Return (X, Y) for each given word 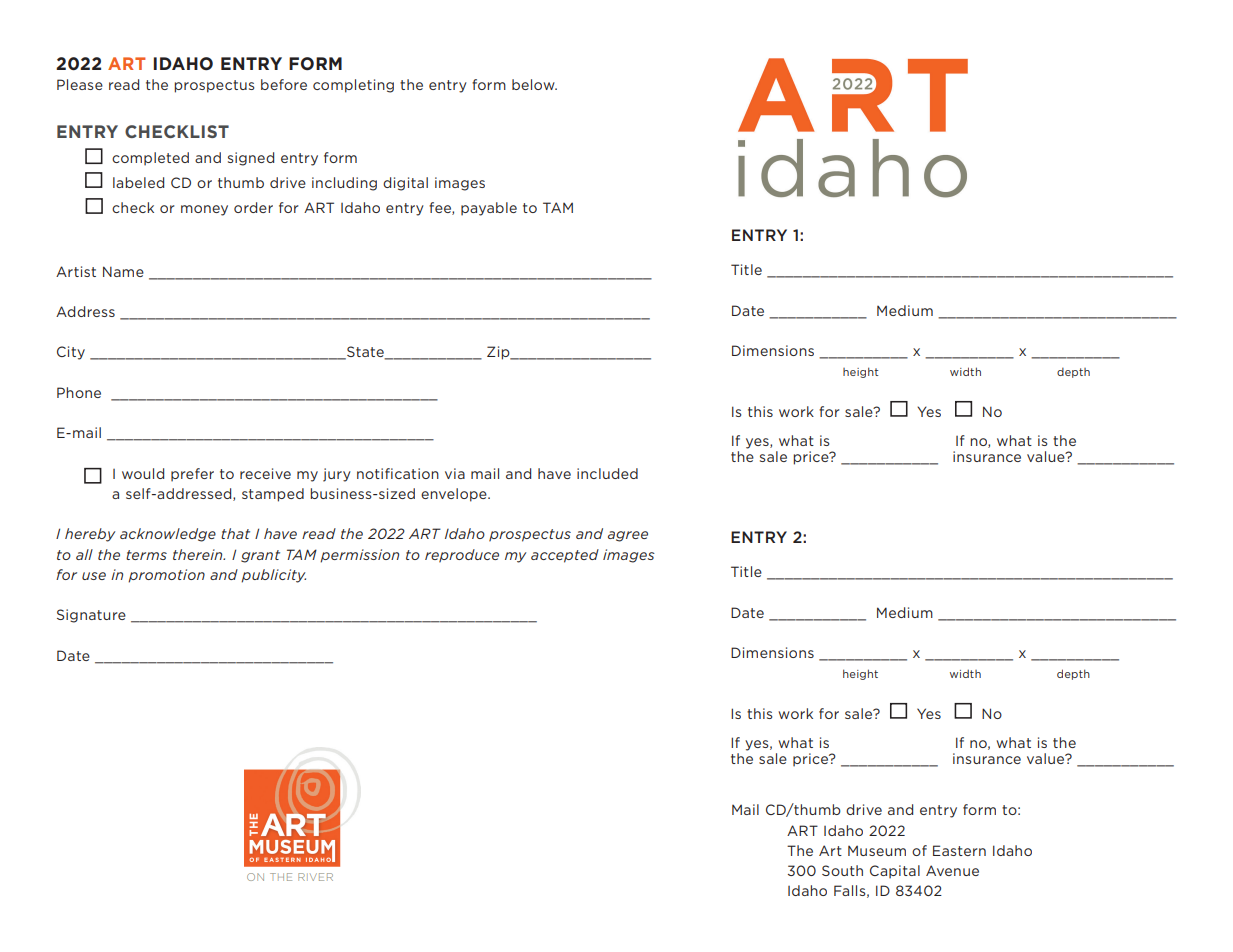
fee (441, 208)
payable (489, 209)
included (607, 473)
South (842, 870)
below (534, 84)
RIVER (315, 877)
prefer (192, 475)
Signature (91, 616)
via (455, 473)
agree (628, 536)
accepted (565, 556)
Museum (877, 850)
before (284, 84)
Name (123, 271)
